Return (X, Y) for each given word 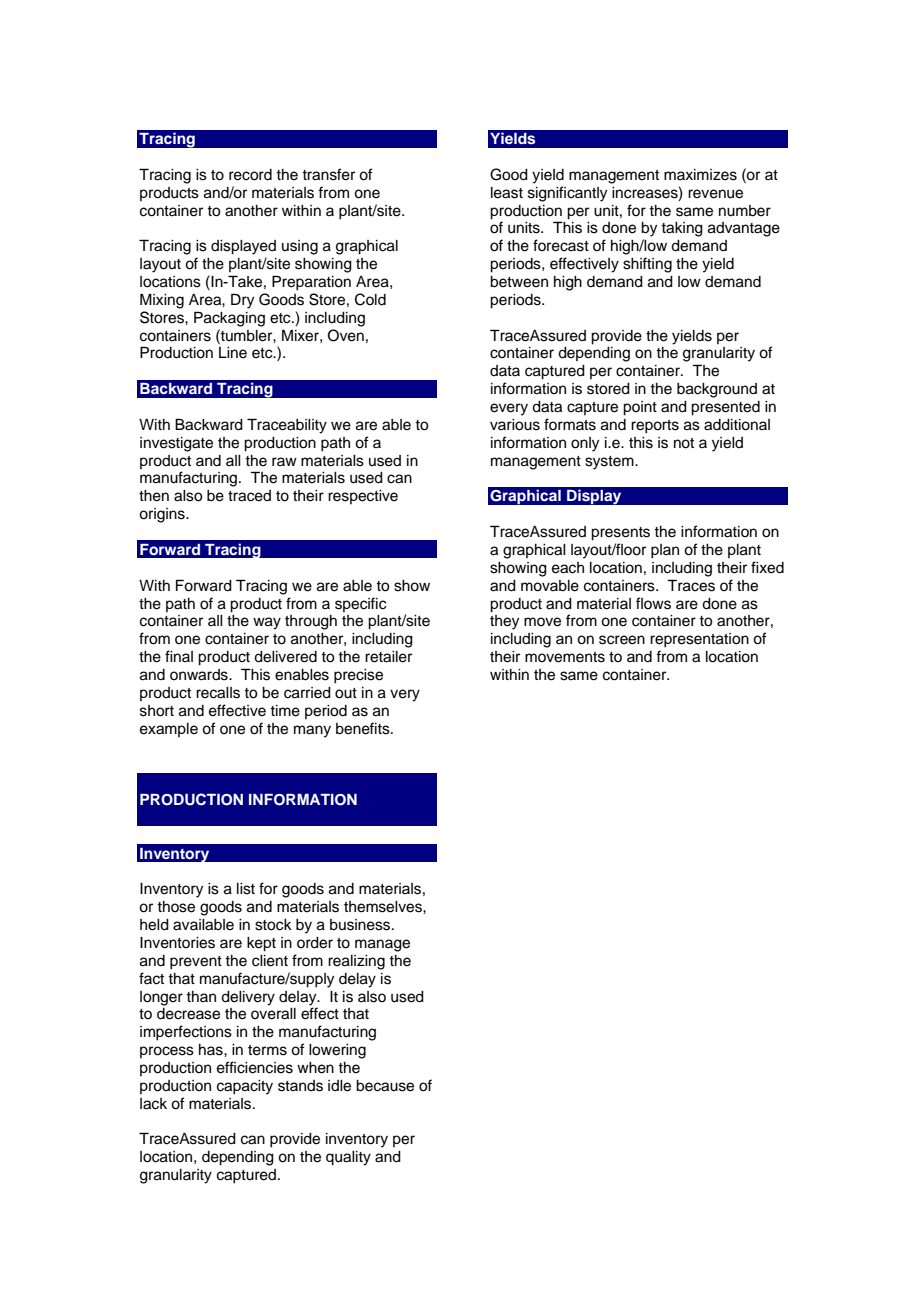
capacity (245, 1087)
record (250, 175)
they (504, 622)
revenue (715, 194)
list (246, 889)
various (515, 425)
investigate (176, 444)
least (507, 193)
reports (655, 427)
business (361, 925)
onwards (200, 675)
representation (699, 640)
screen (622, 640)
